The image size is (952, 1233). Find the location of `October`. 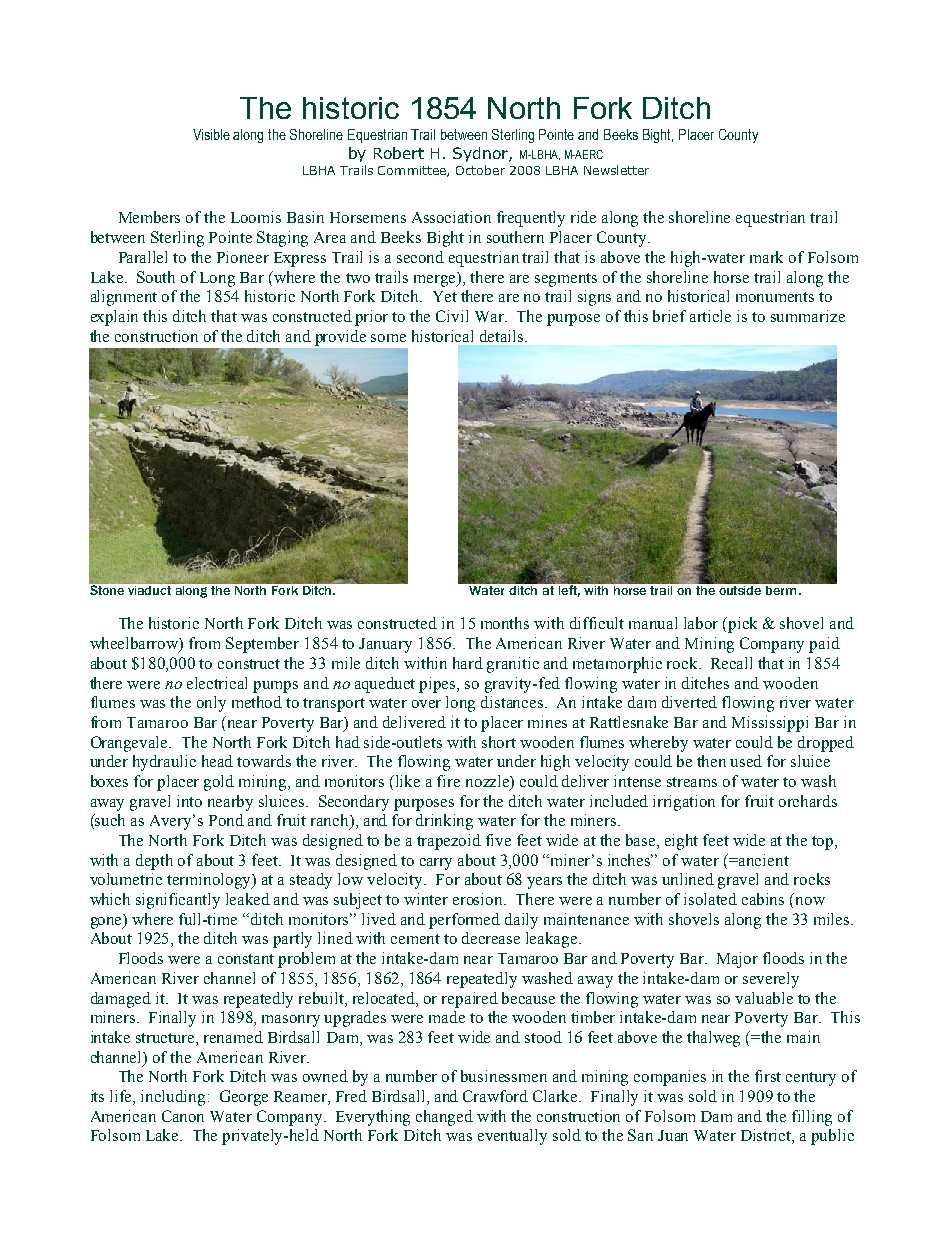

October is located at coordinates (480, 170).
